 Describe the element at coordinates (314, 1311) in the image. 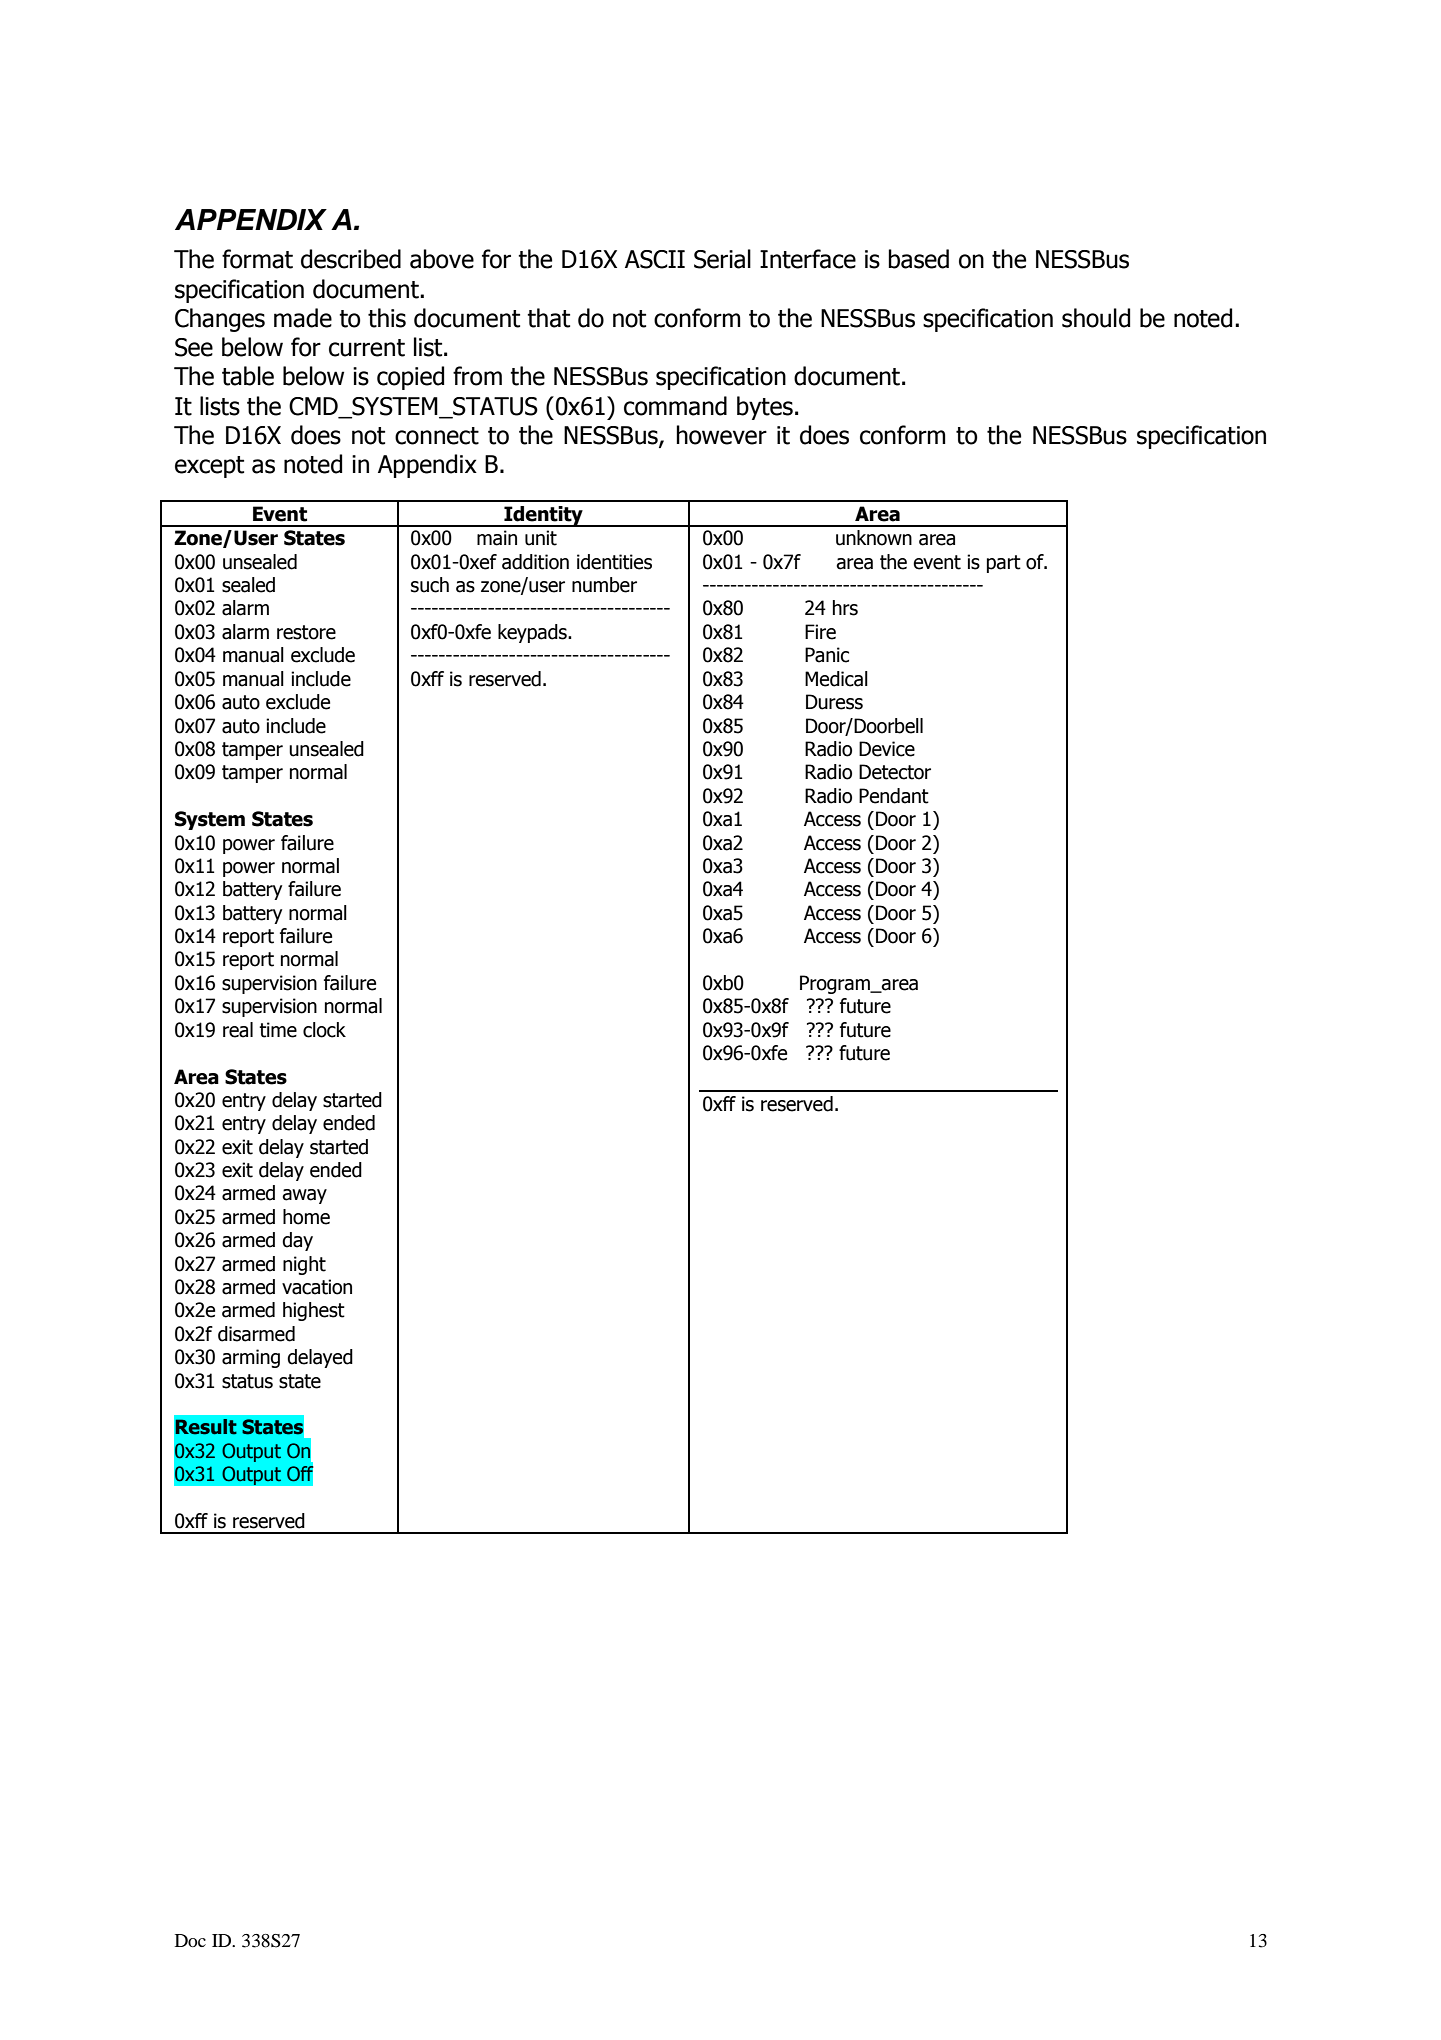

I see `highest` at that location.
